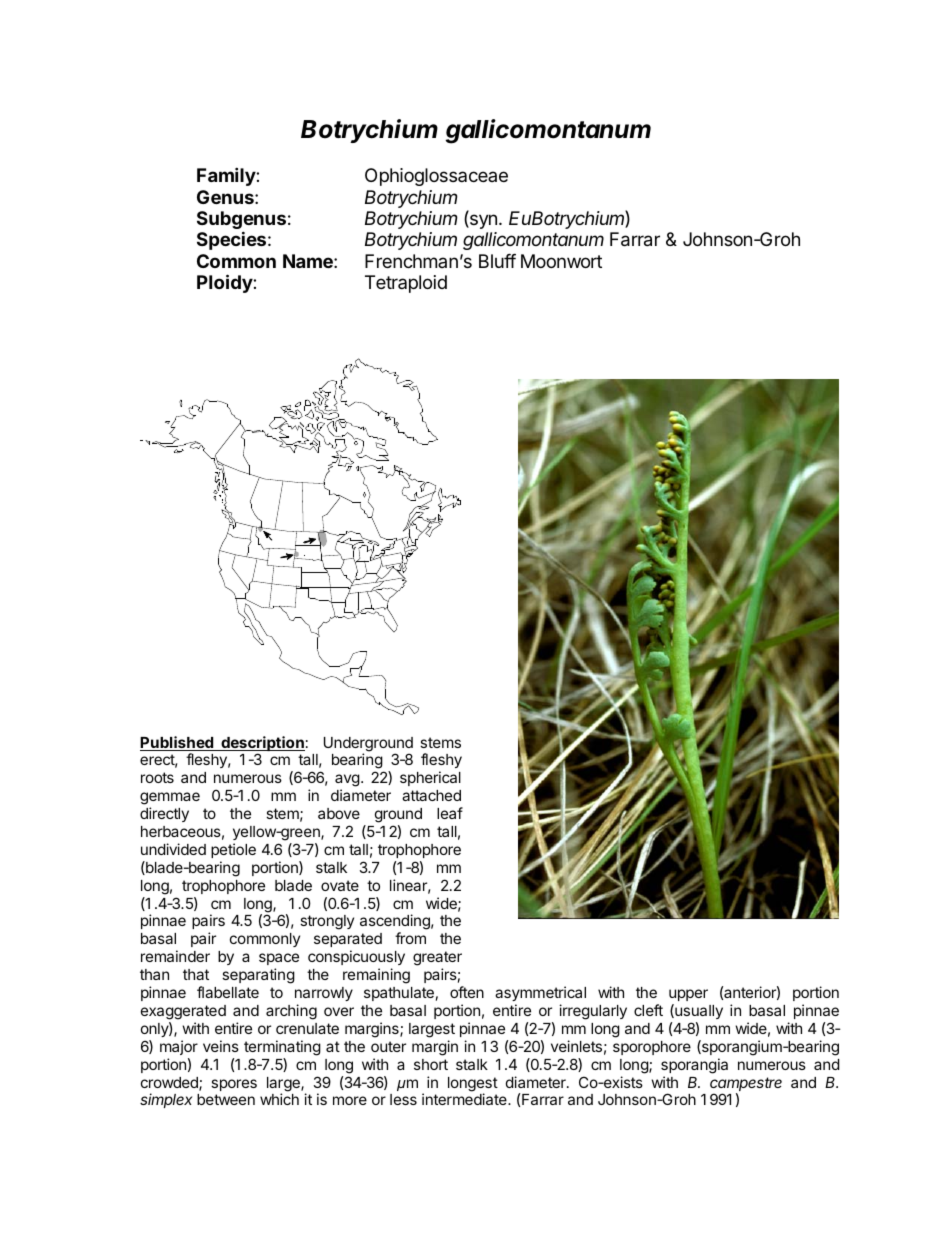  What do you see at coordinates (233, 850) in the screenshot?
I see `petiole` at bounding box center [233, 850].
